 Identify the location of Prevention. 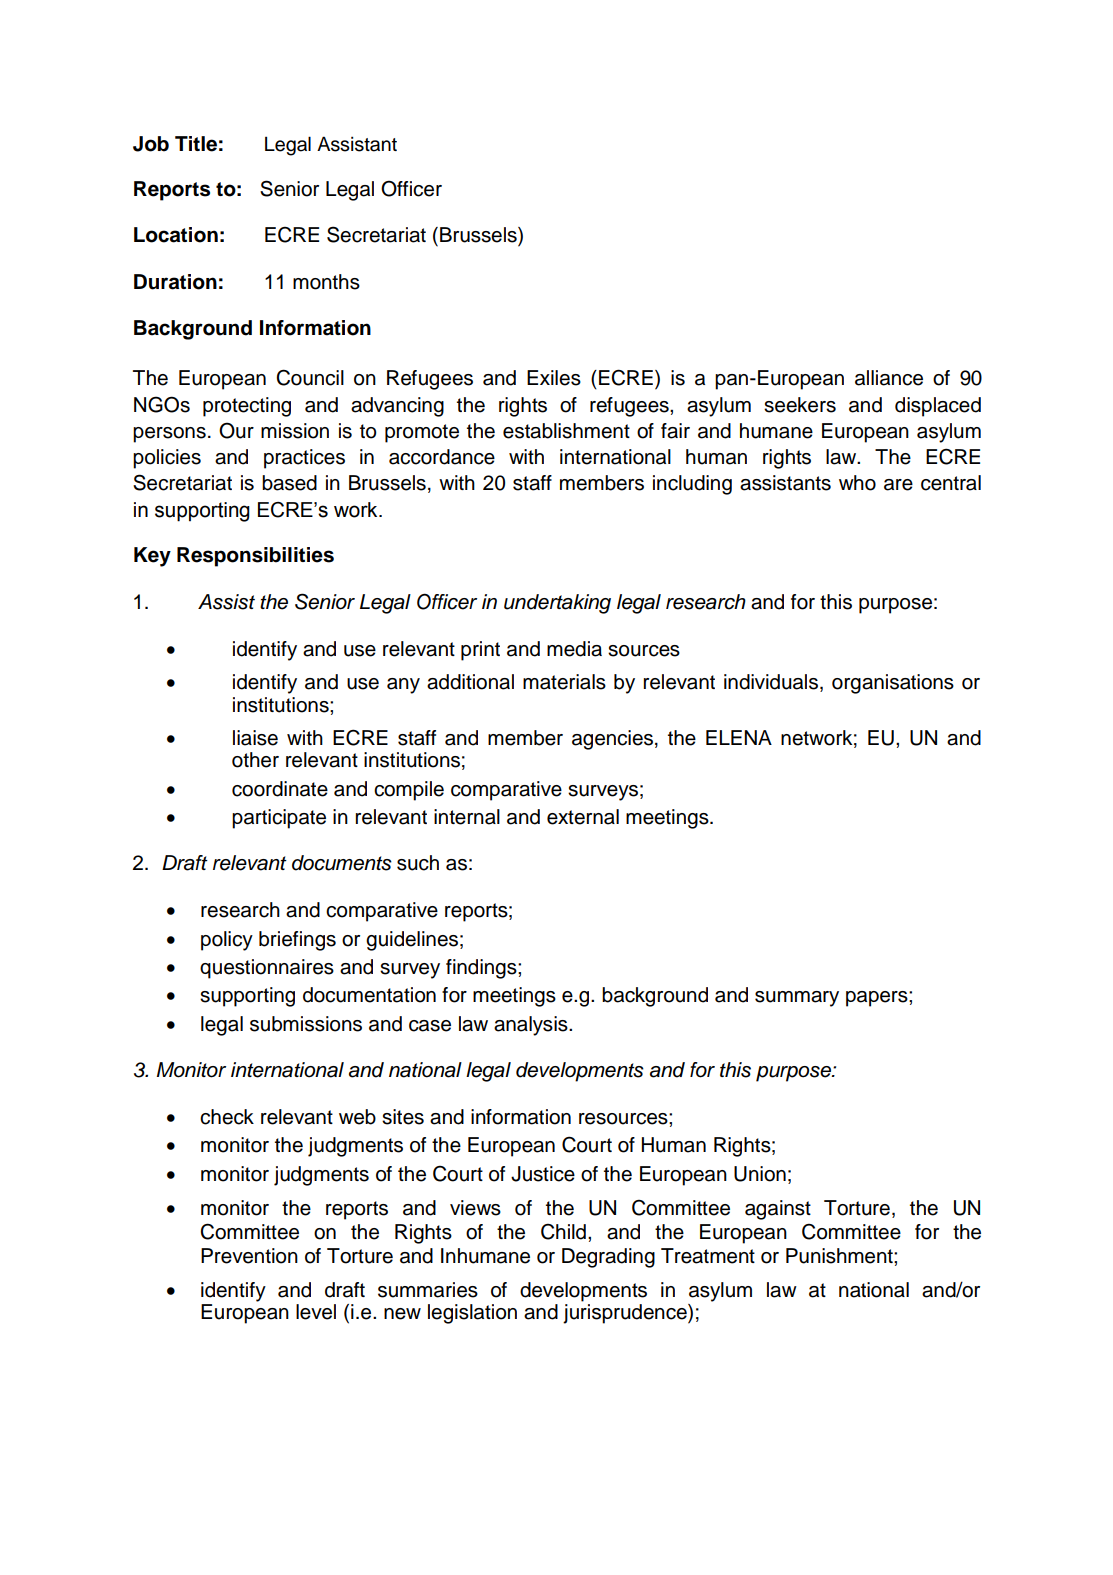
(249, 1256).
